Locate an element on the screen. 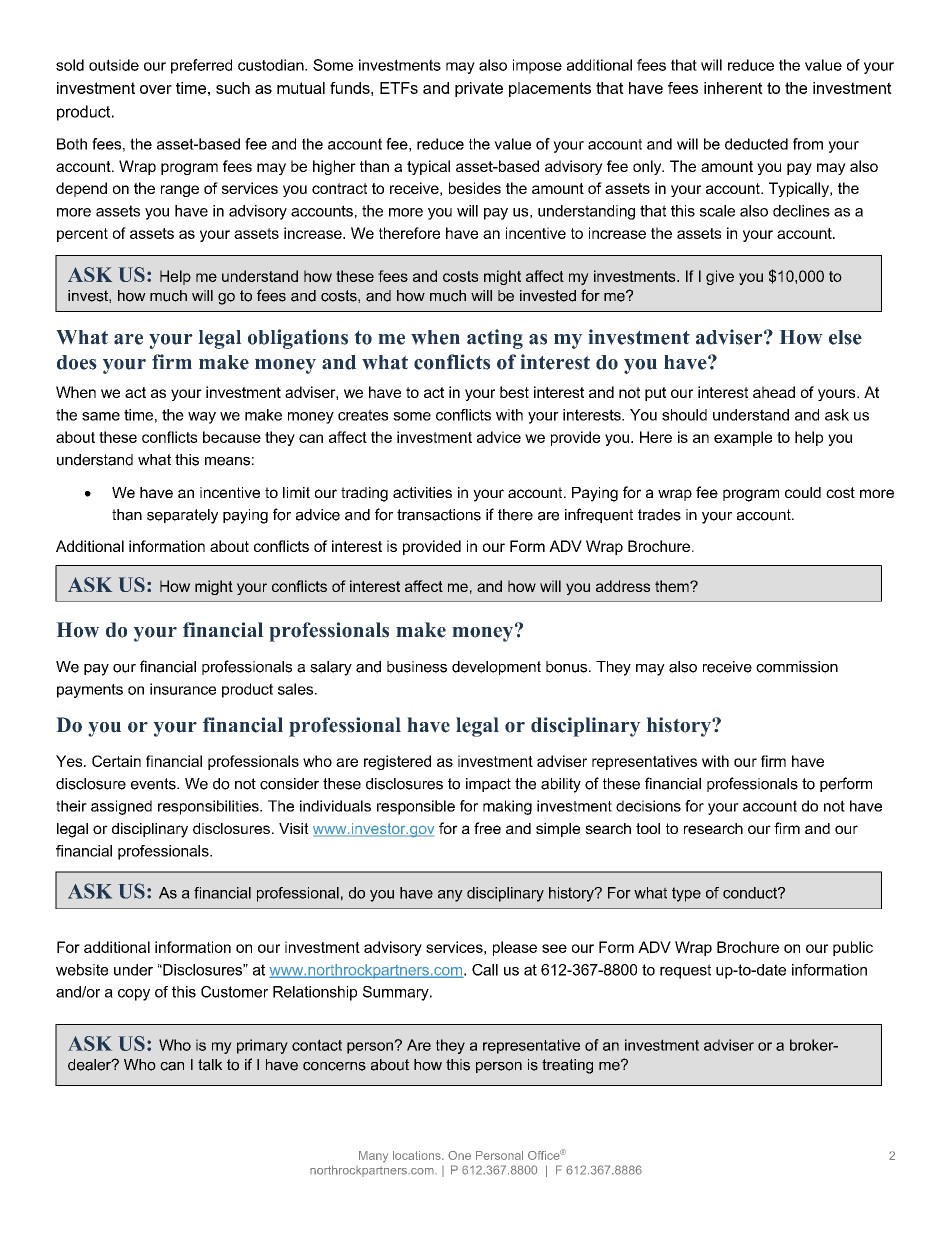  way is located at coordinates (202, 418).
